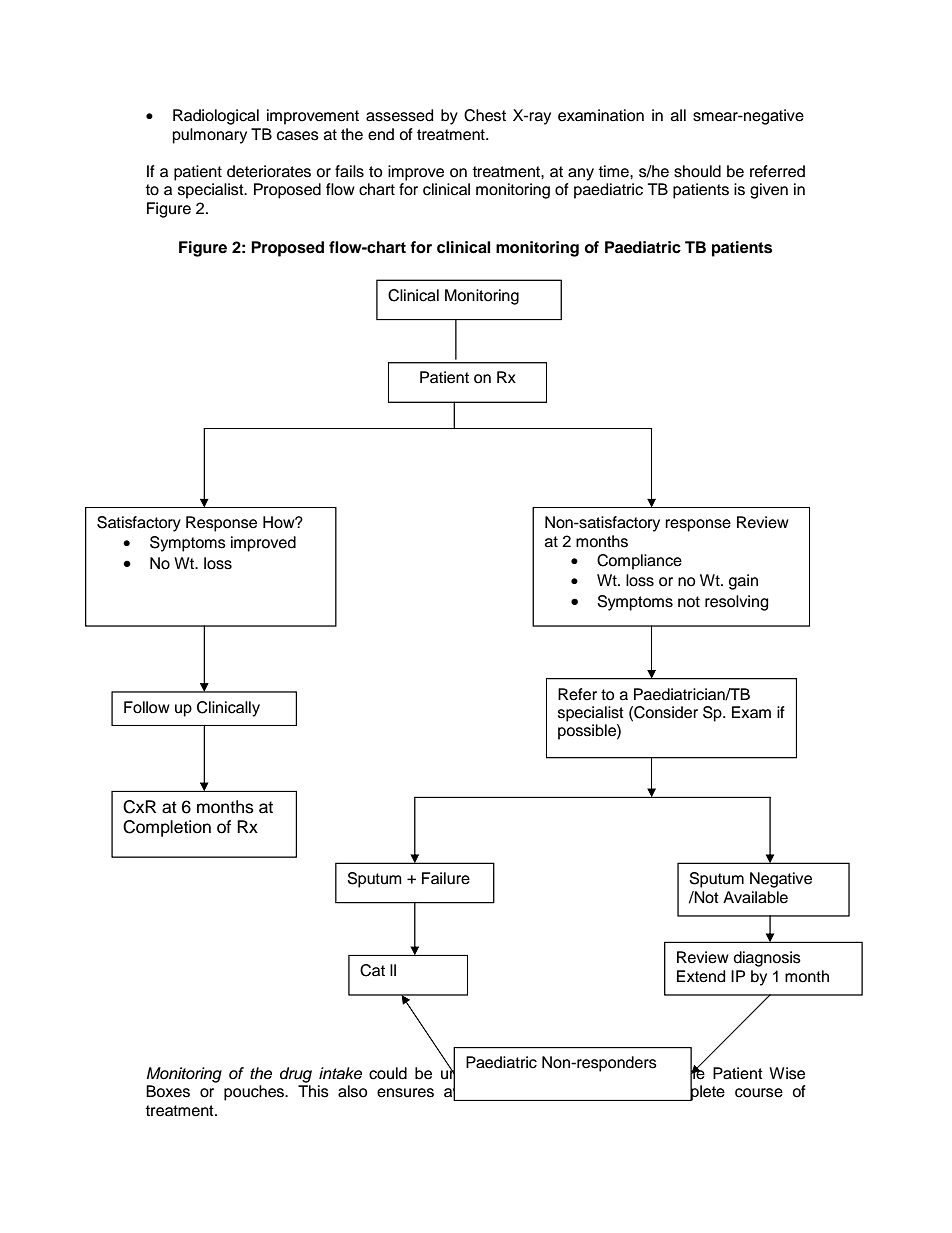  I want to click on Available, so click(755, 897).
